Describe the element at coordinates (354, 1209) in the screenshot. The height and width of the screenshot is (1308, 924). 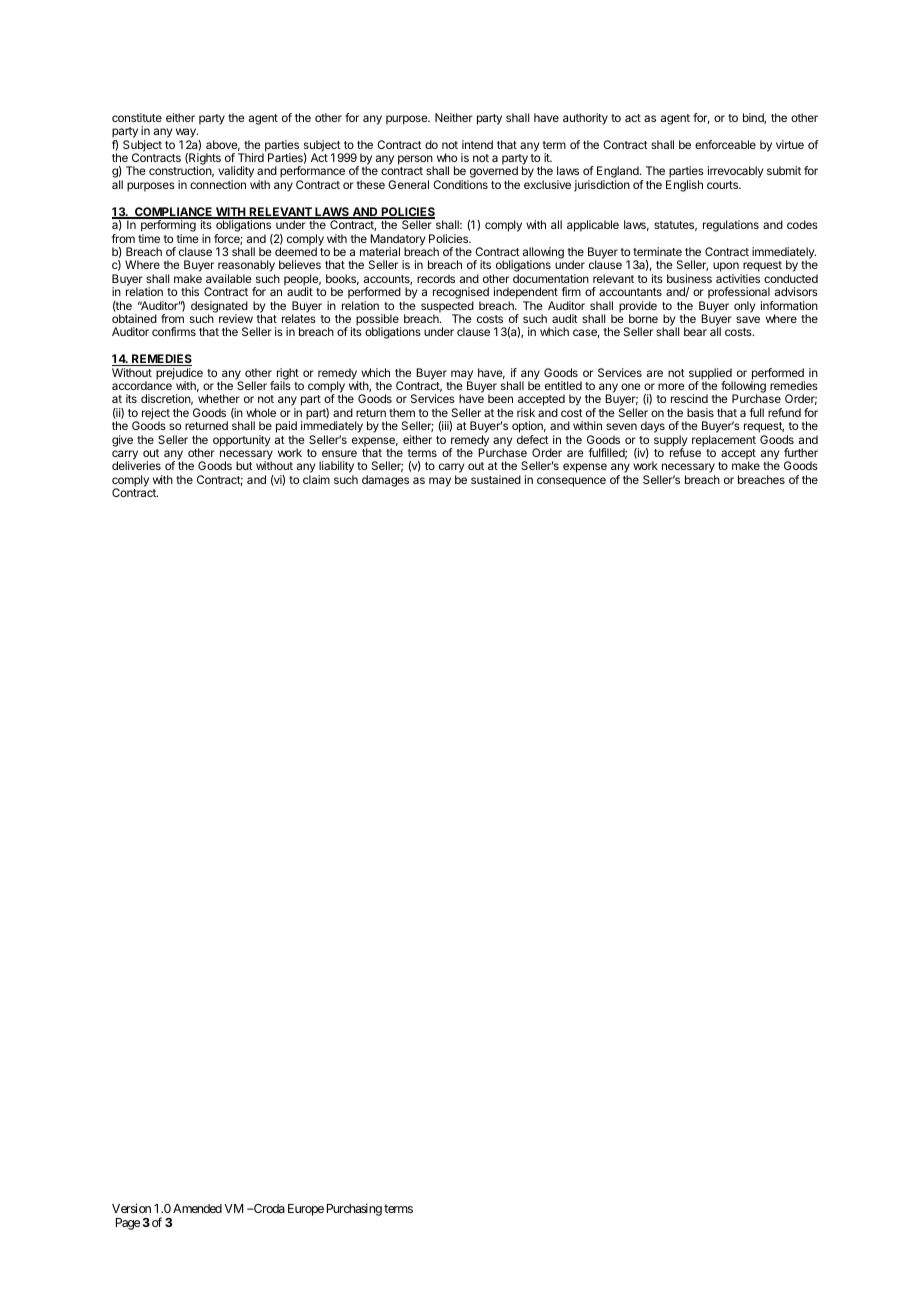
I see `Purchasing` at that location.
